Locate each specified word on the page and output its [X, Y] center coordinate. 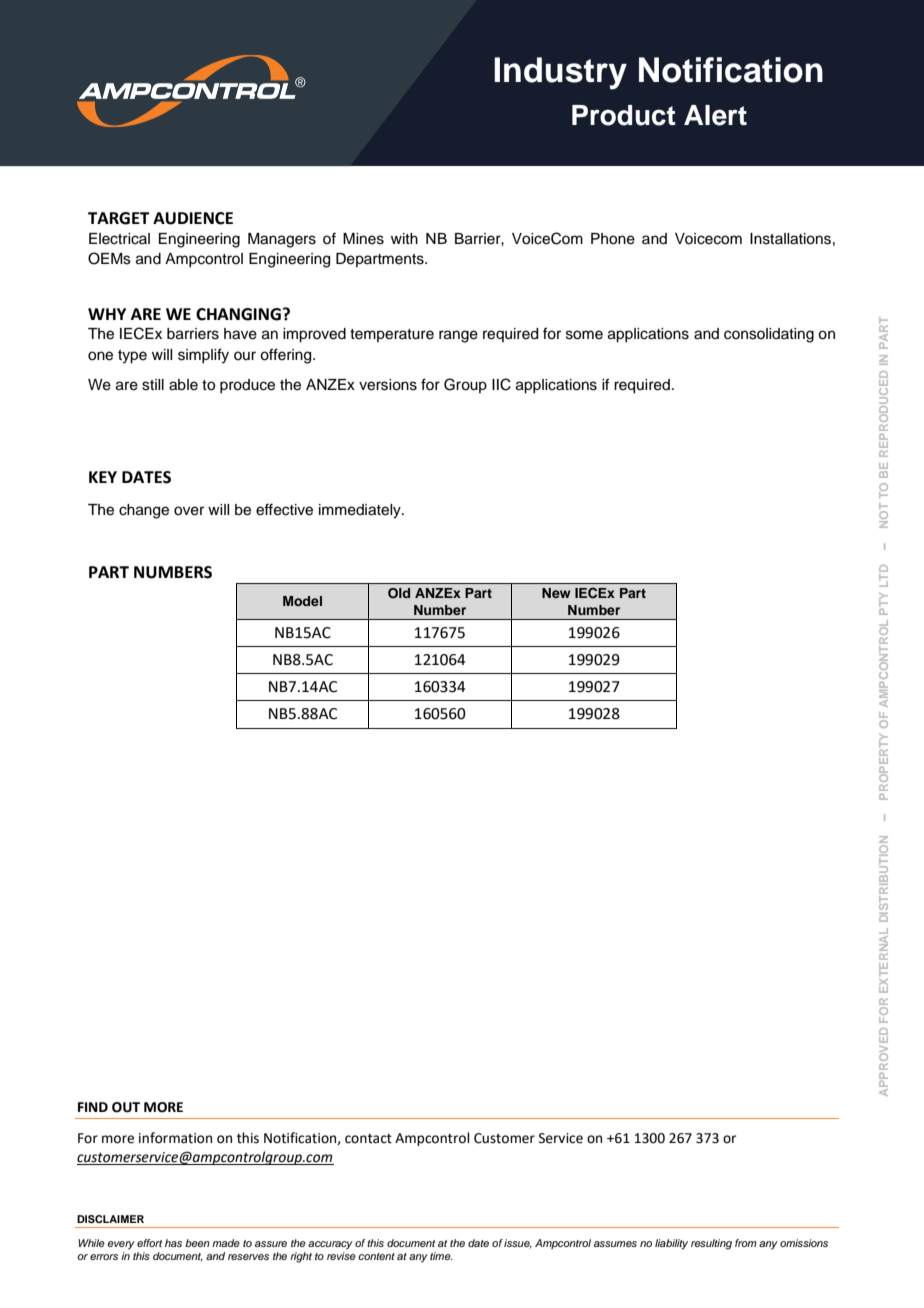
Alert [715, 115]
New [556, 593]
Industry [560, 73]
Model [302, 601]
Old [399, 593]
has [173, 1243]
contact [368, 1139]
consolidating [769, 335]
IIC [501, 384]
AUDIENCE [193, 218]
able [183, 385]
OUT [126, 1107]
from [746, 1243]
